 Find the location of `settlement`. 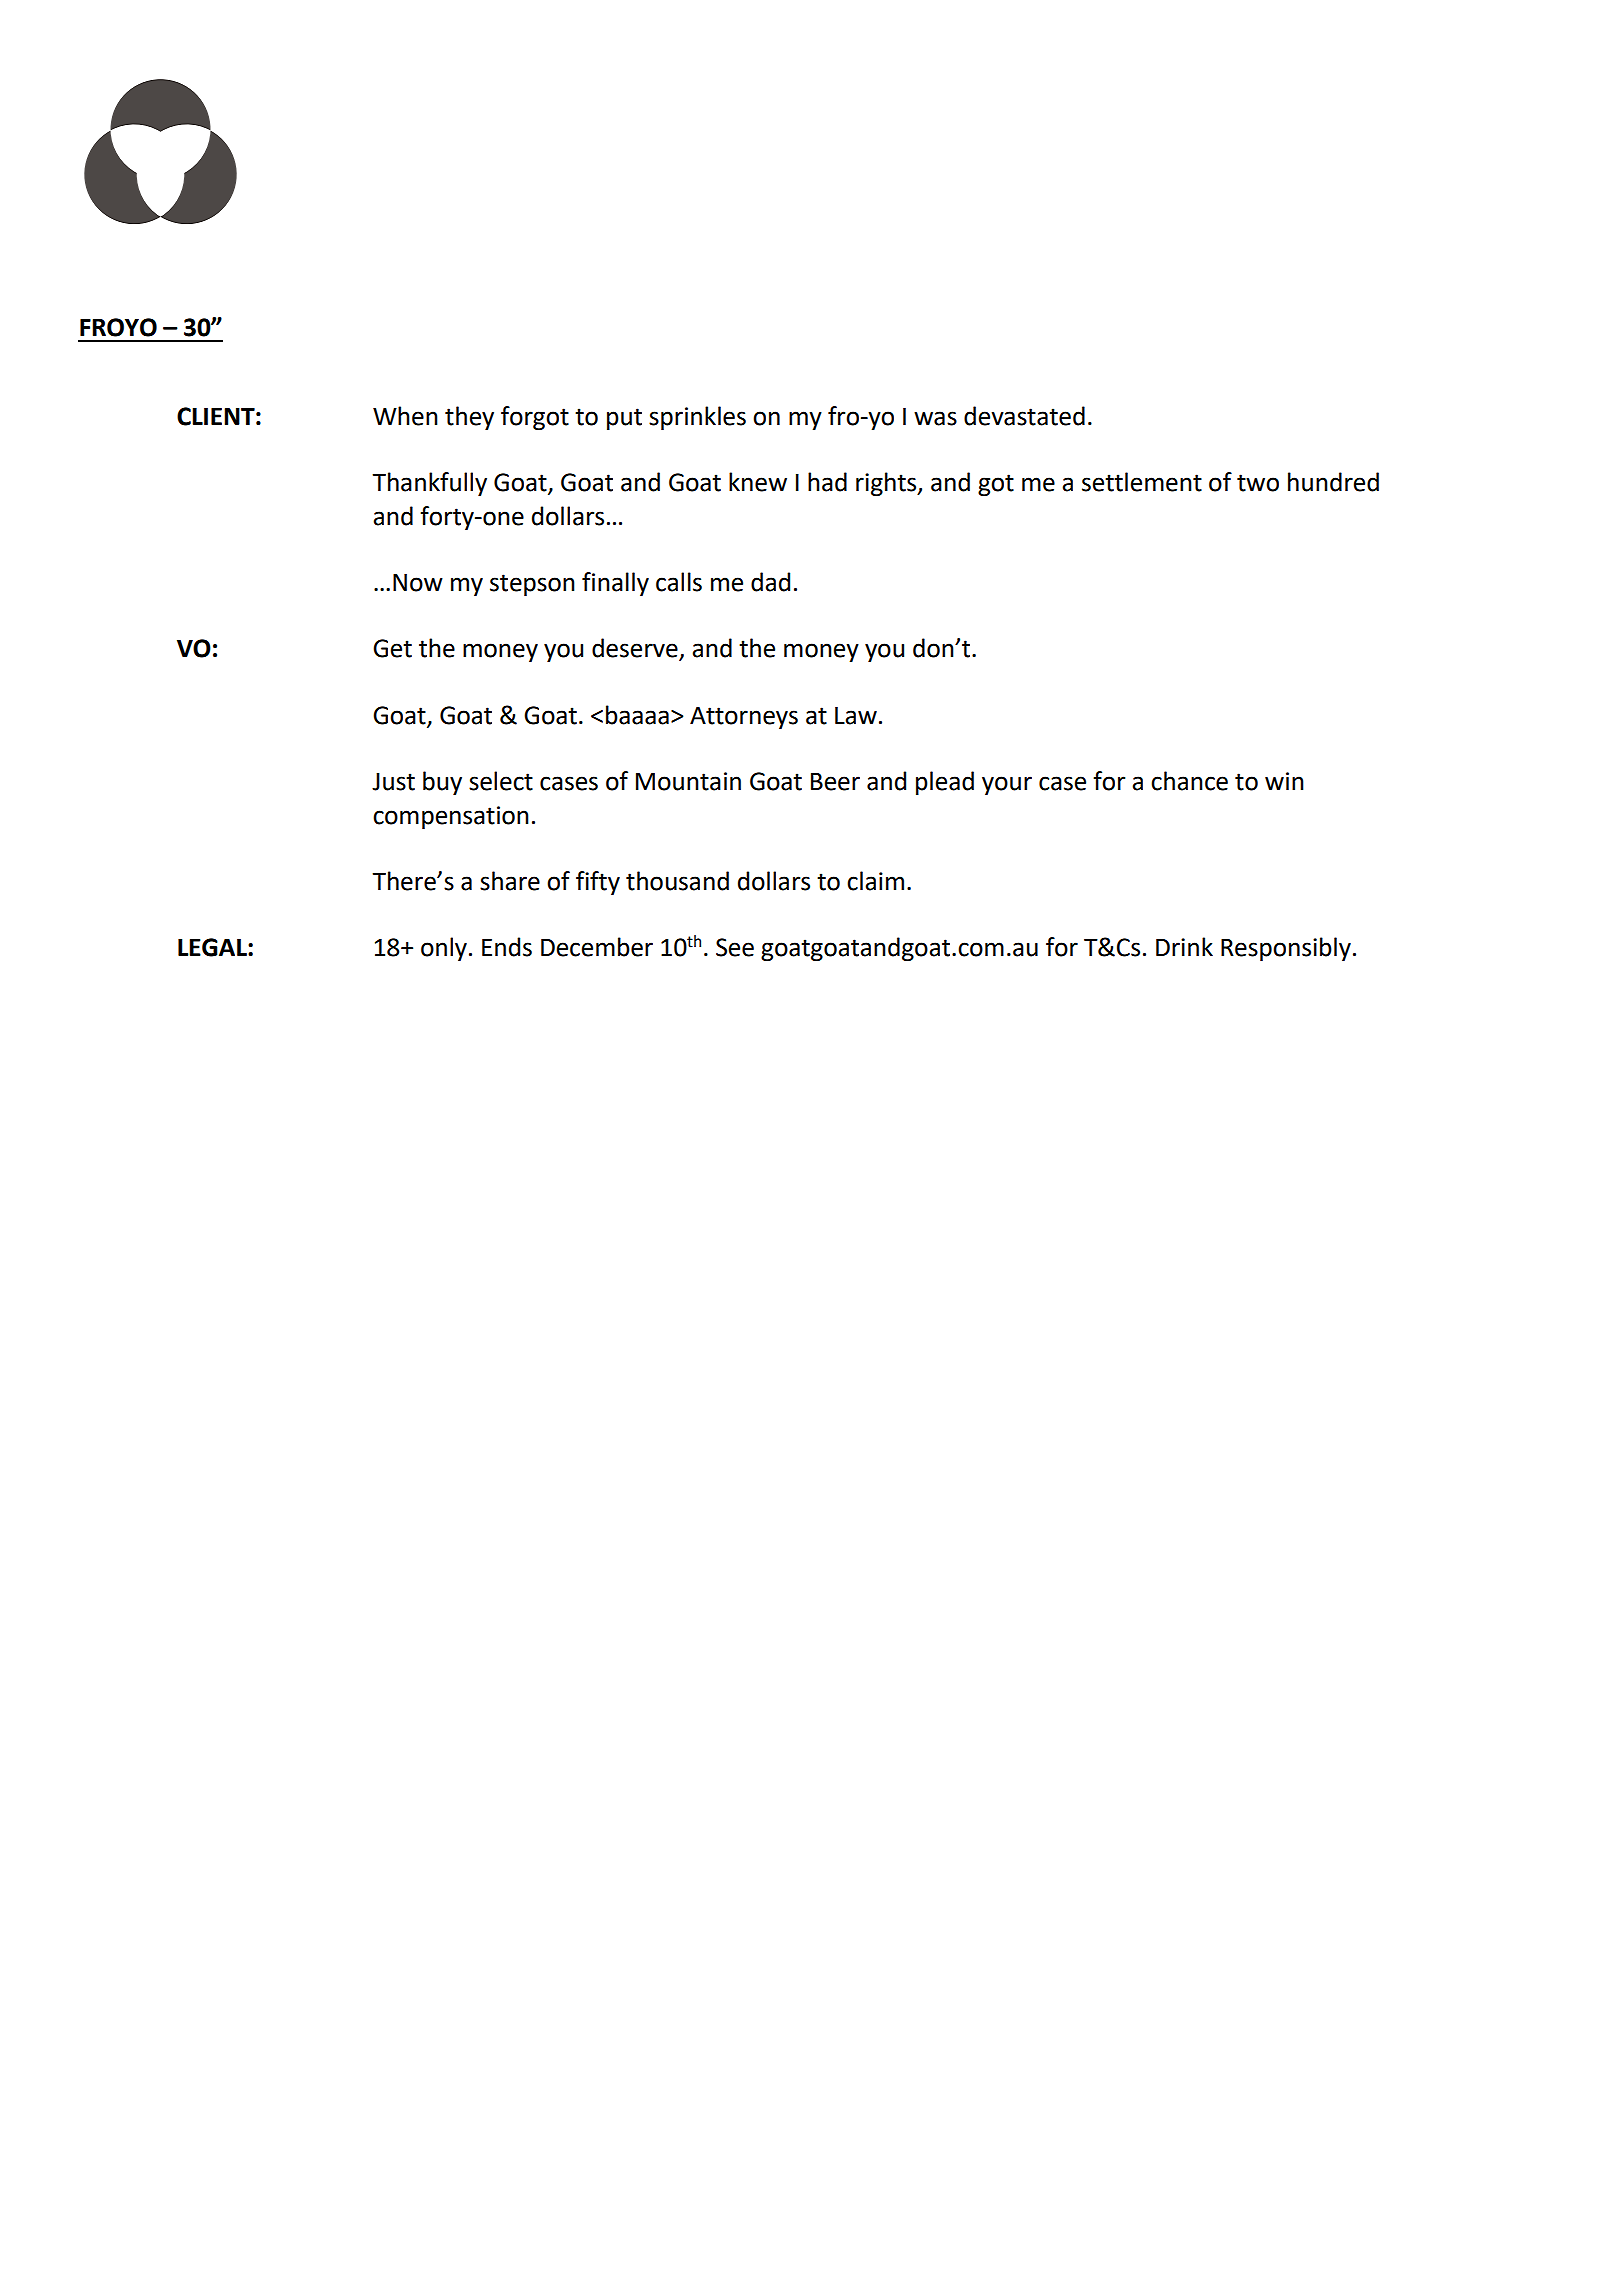

settlement is located at coordinates (1142, 482).
